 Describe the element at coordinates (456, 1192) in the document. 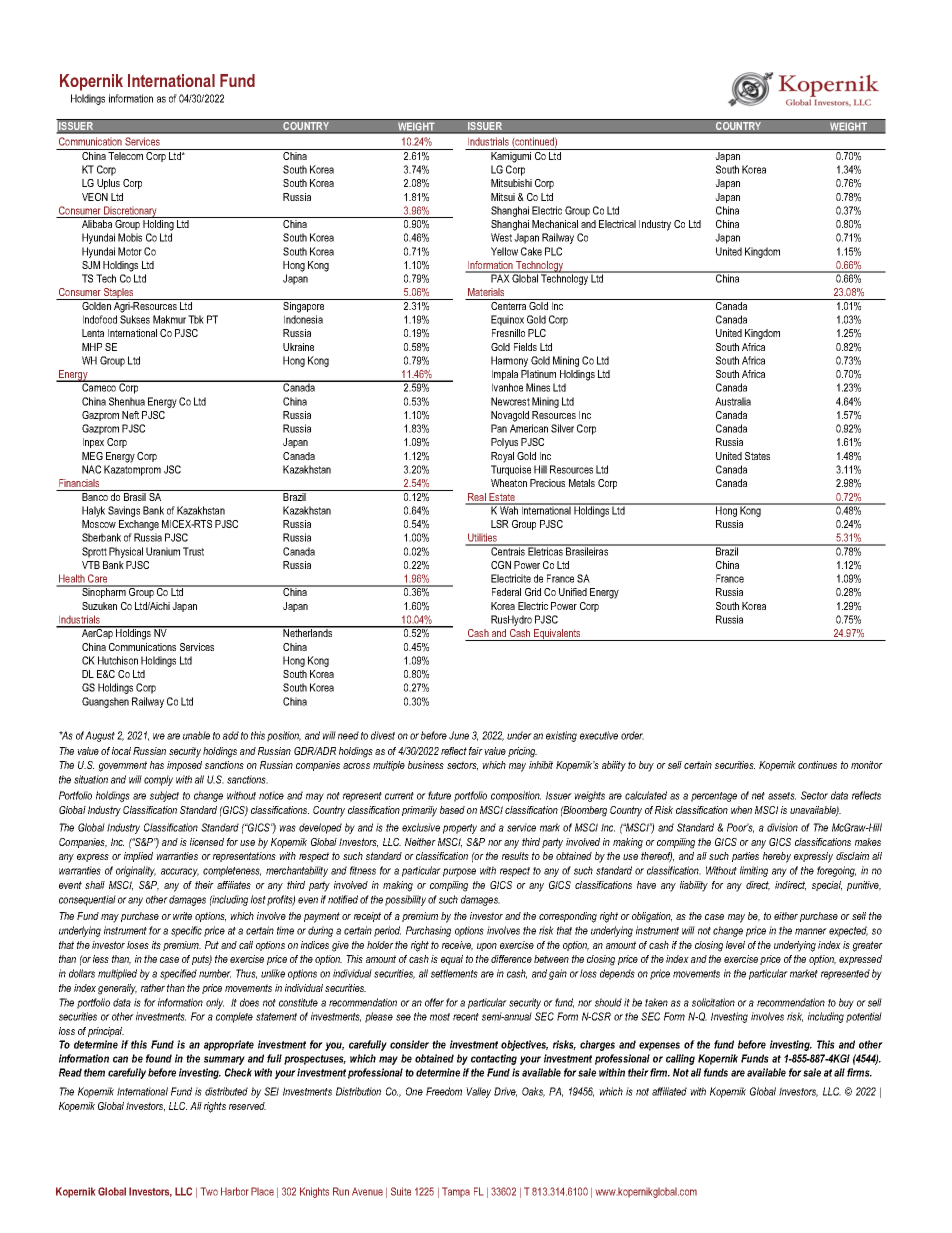

I see `Tampa` at that location.
